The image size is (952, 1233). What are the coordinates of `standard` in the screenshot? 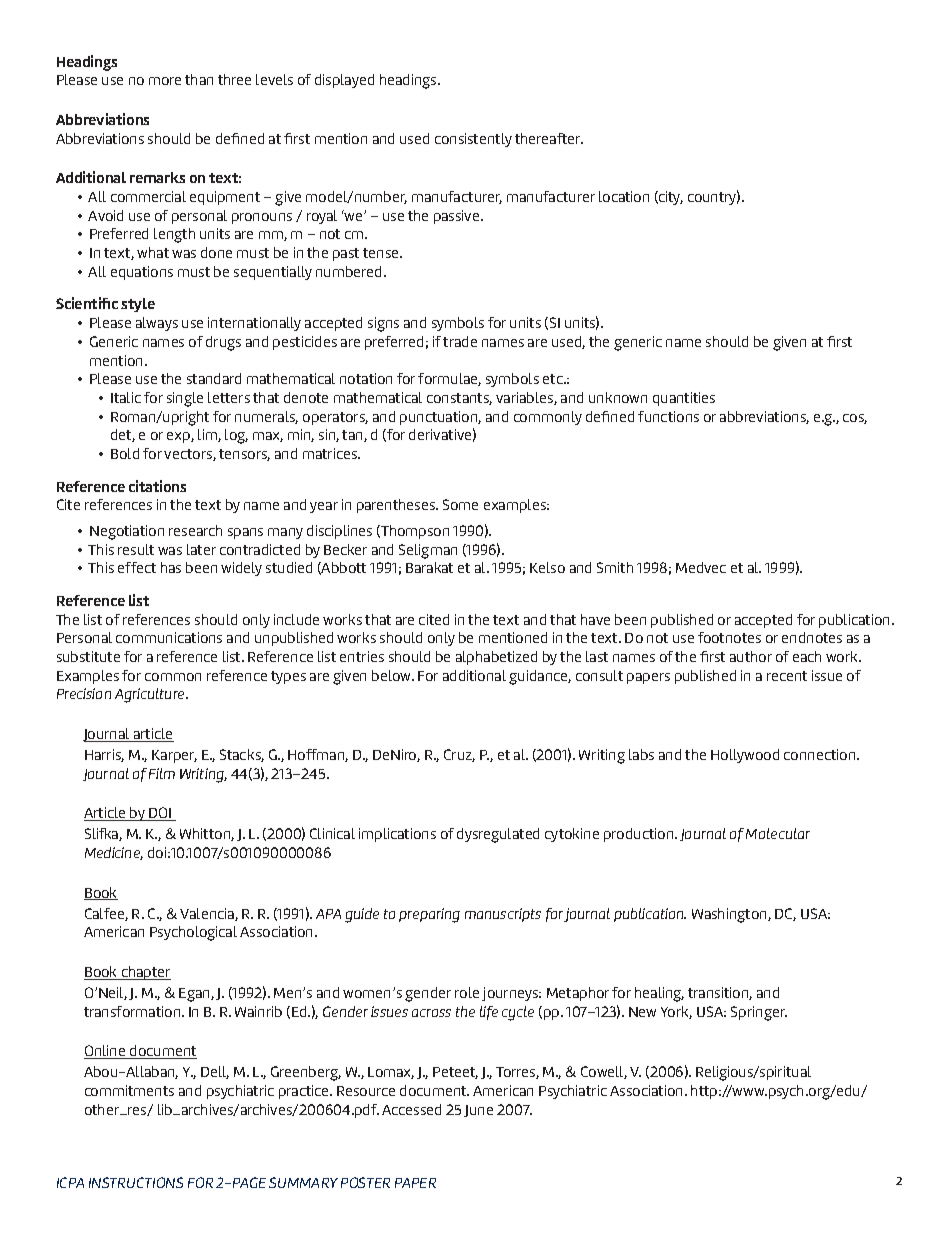 It's located at (214, 378).
